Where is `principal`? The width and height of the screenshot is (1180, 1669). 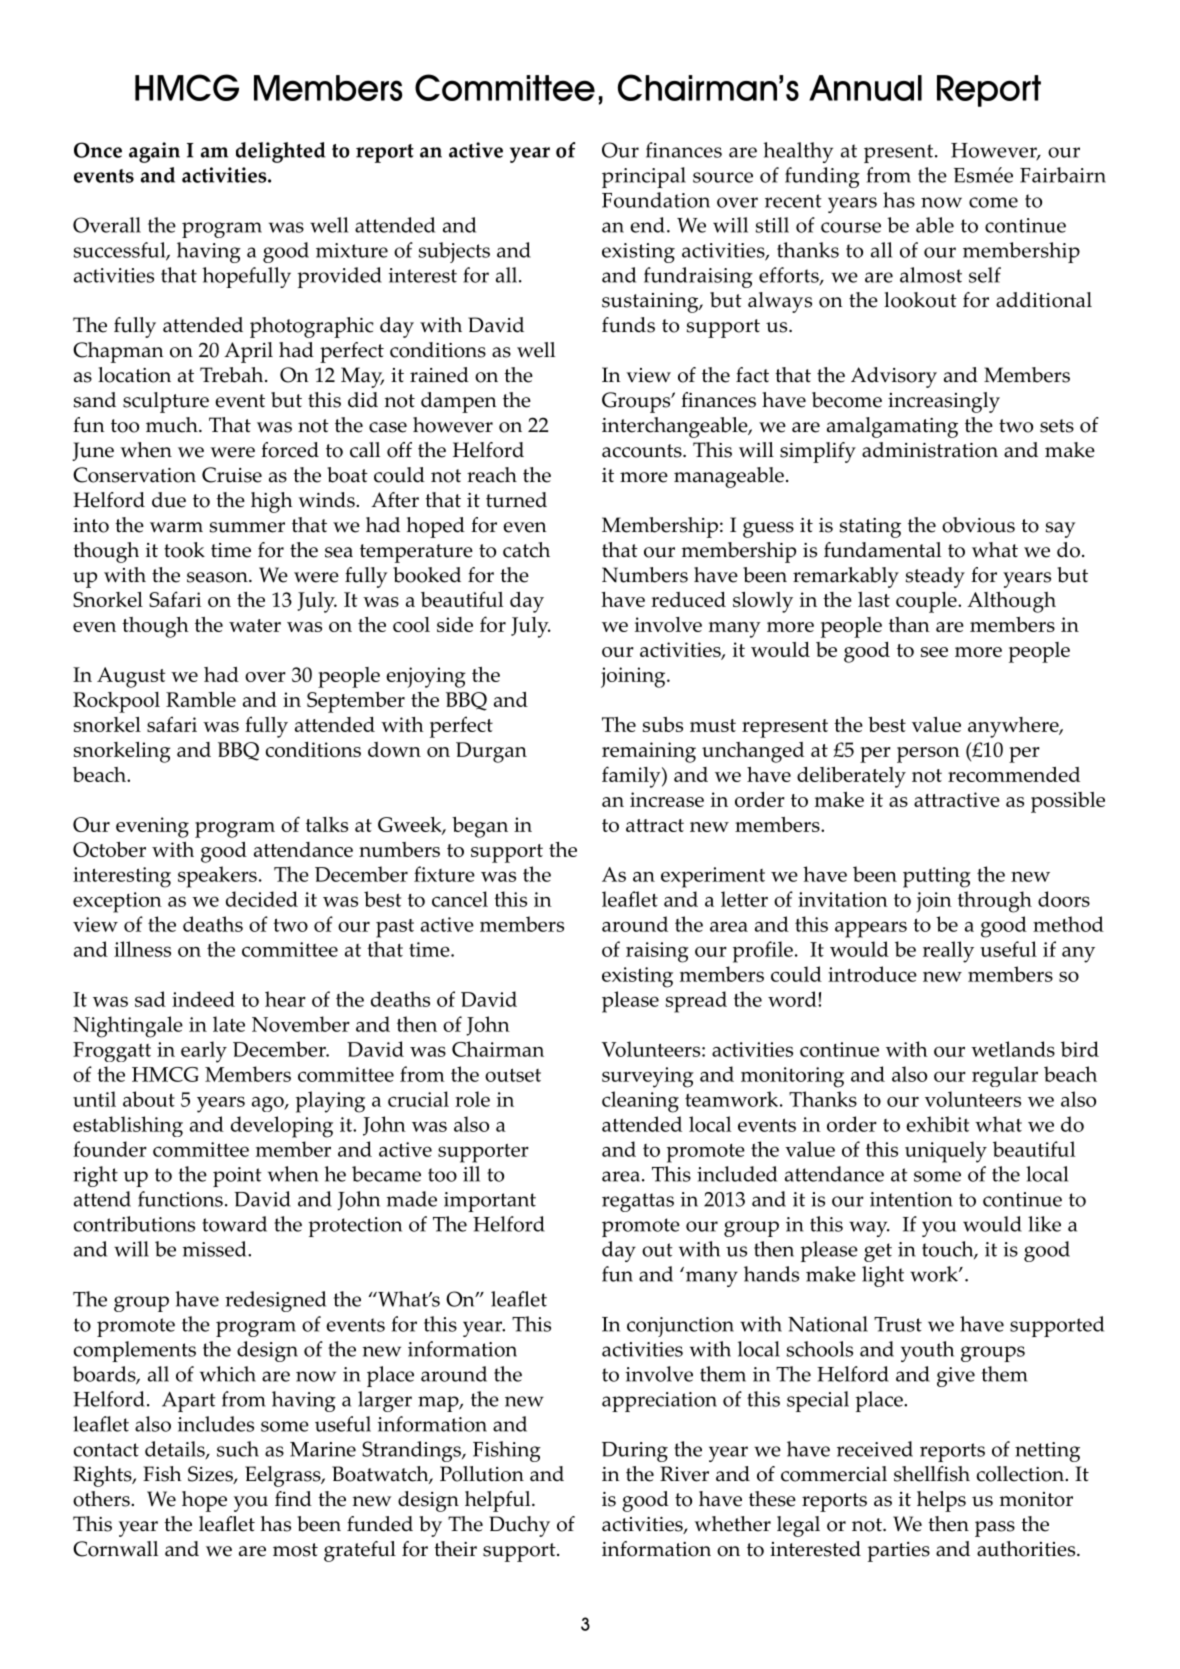
principal is located at coordinates (644, 177).
